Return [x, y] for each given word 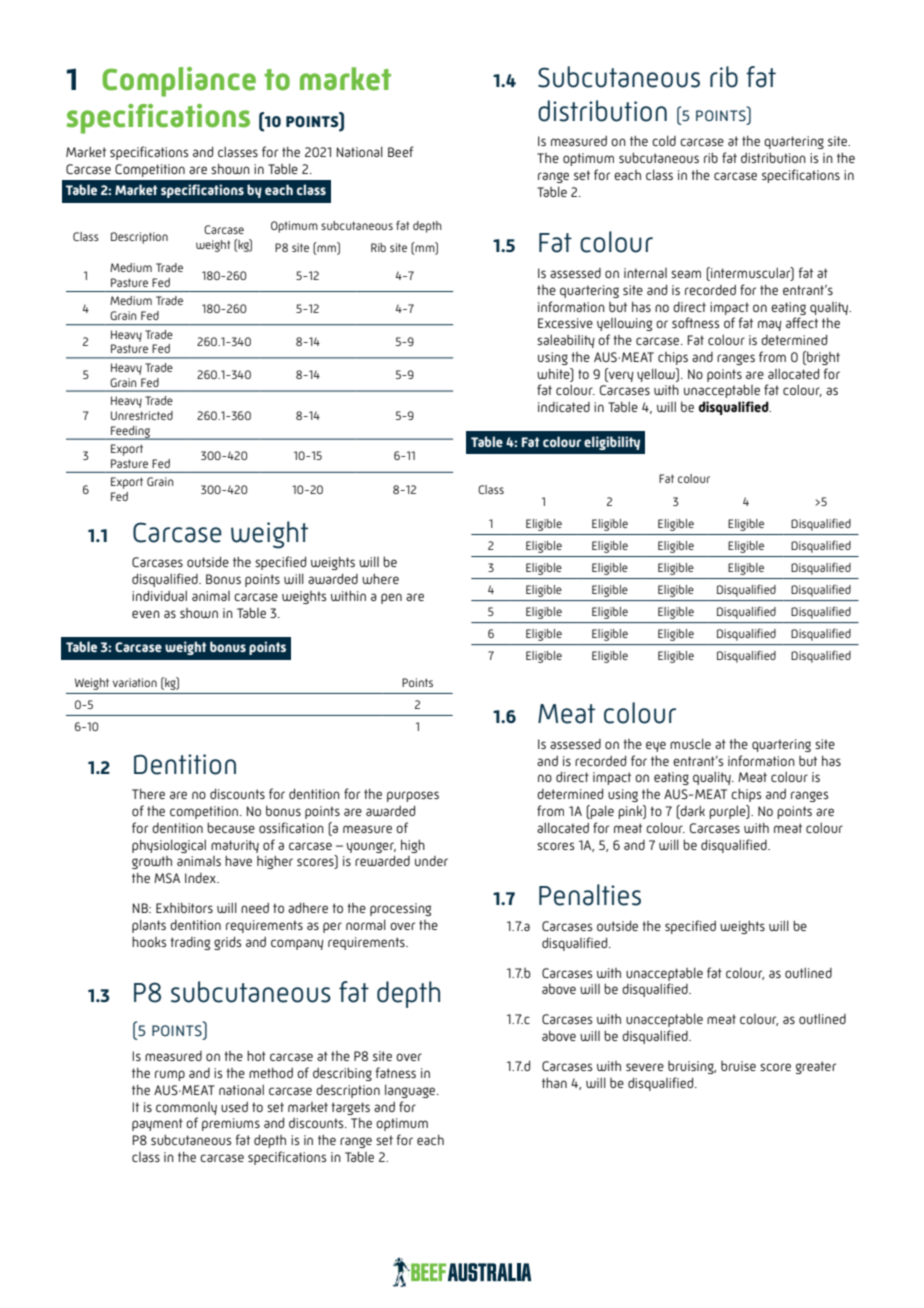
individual [159, 595]
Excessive [565, 323]
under [431, 861]
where [380, 579]
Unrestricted [142, 415]
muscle [690, 743]
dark [692, 812]
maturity [235, 846]
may [770, 325]
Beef [400, 151]
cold [664, 140]
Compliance [179, 82]
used [234, 1107]
